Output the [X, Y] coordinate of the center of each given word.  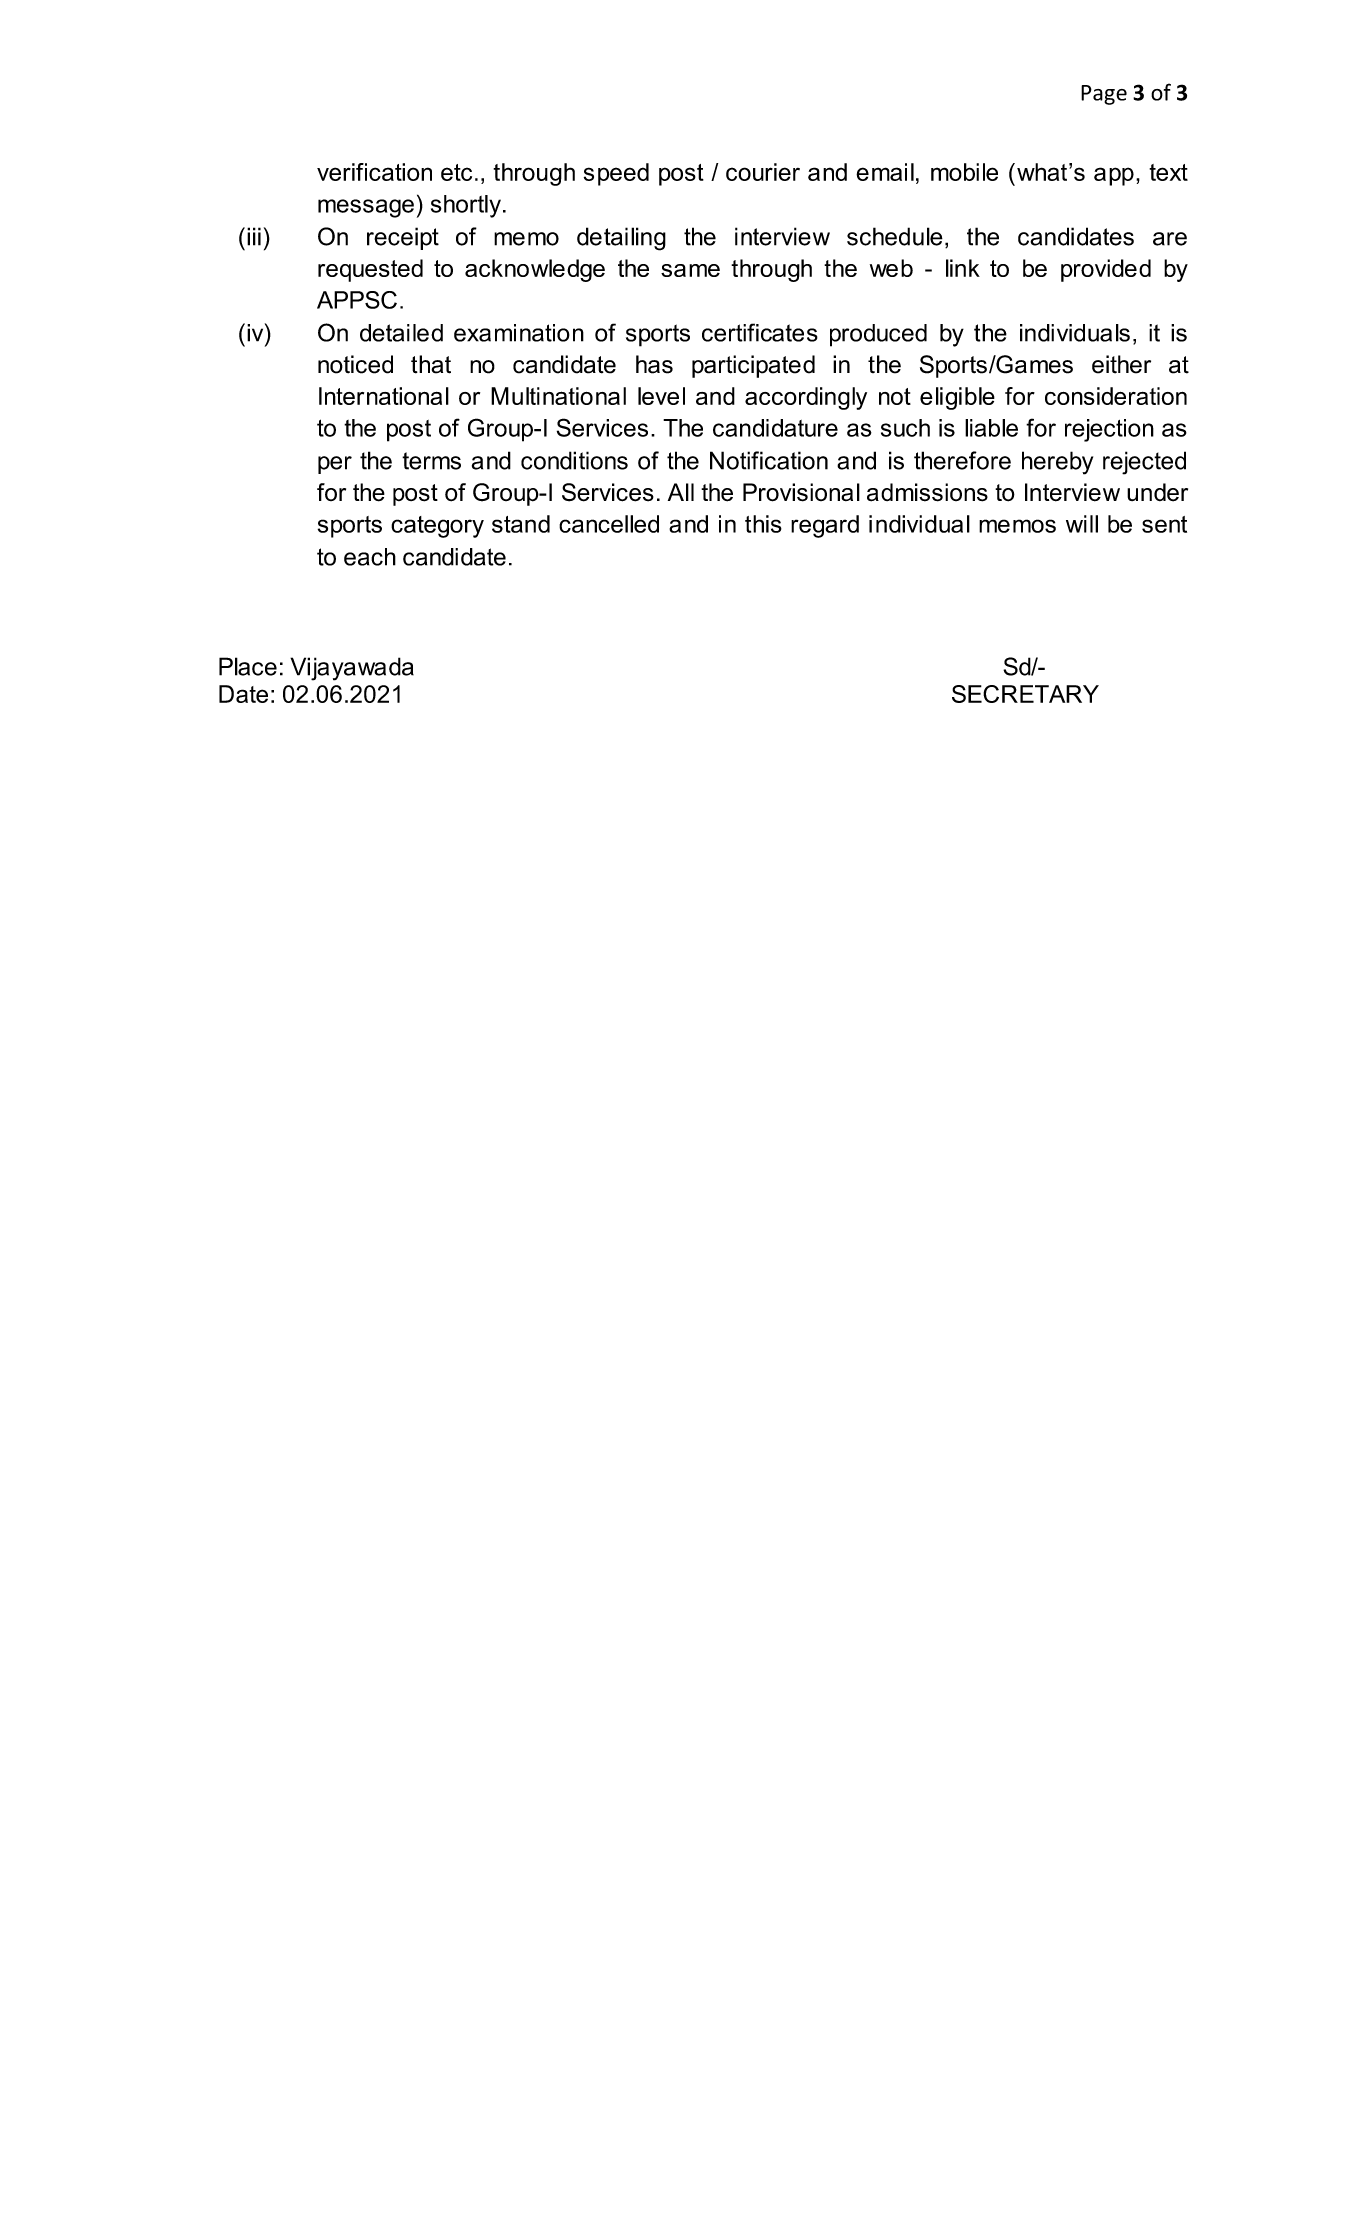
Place [248, 666]
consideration [1116, 396]
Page [1104, 95]
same [690, 270]
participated [753, 366]
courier [763, 172]
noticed [355, 364]
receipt [403, 238]
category [437, 527]
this [763, 524]
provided [1106, 270]
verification [374, 172]
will [1082, 524]
